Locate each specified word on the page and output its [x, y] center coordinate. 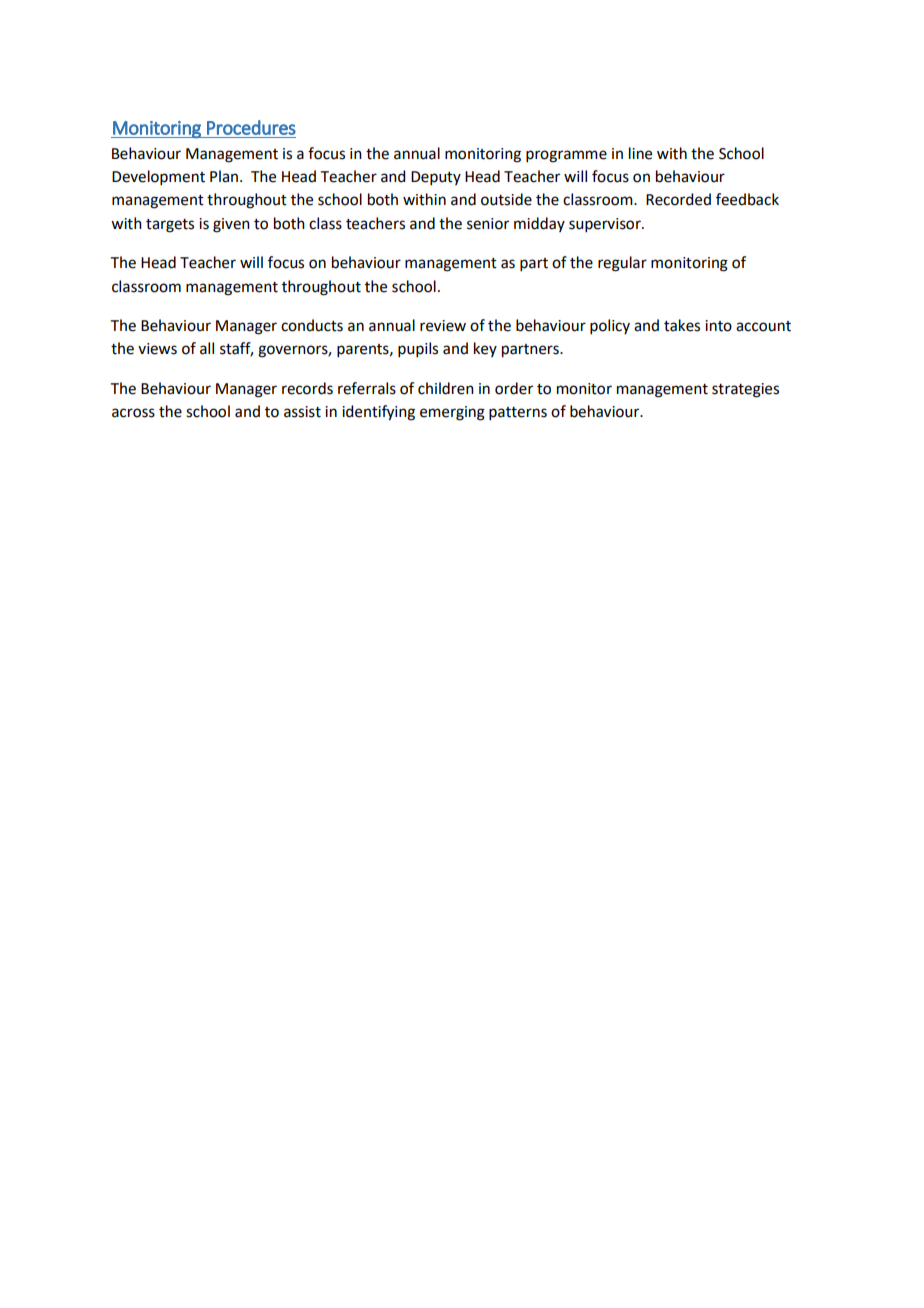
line [640, 153]
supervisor [606, 225]
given [231, 225]
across [133, 413]
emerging [452, 413]
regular [622, 264]
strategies [745, 390]
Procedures [251, 127]
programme [566, 156]
